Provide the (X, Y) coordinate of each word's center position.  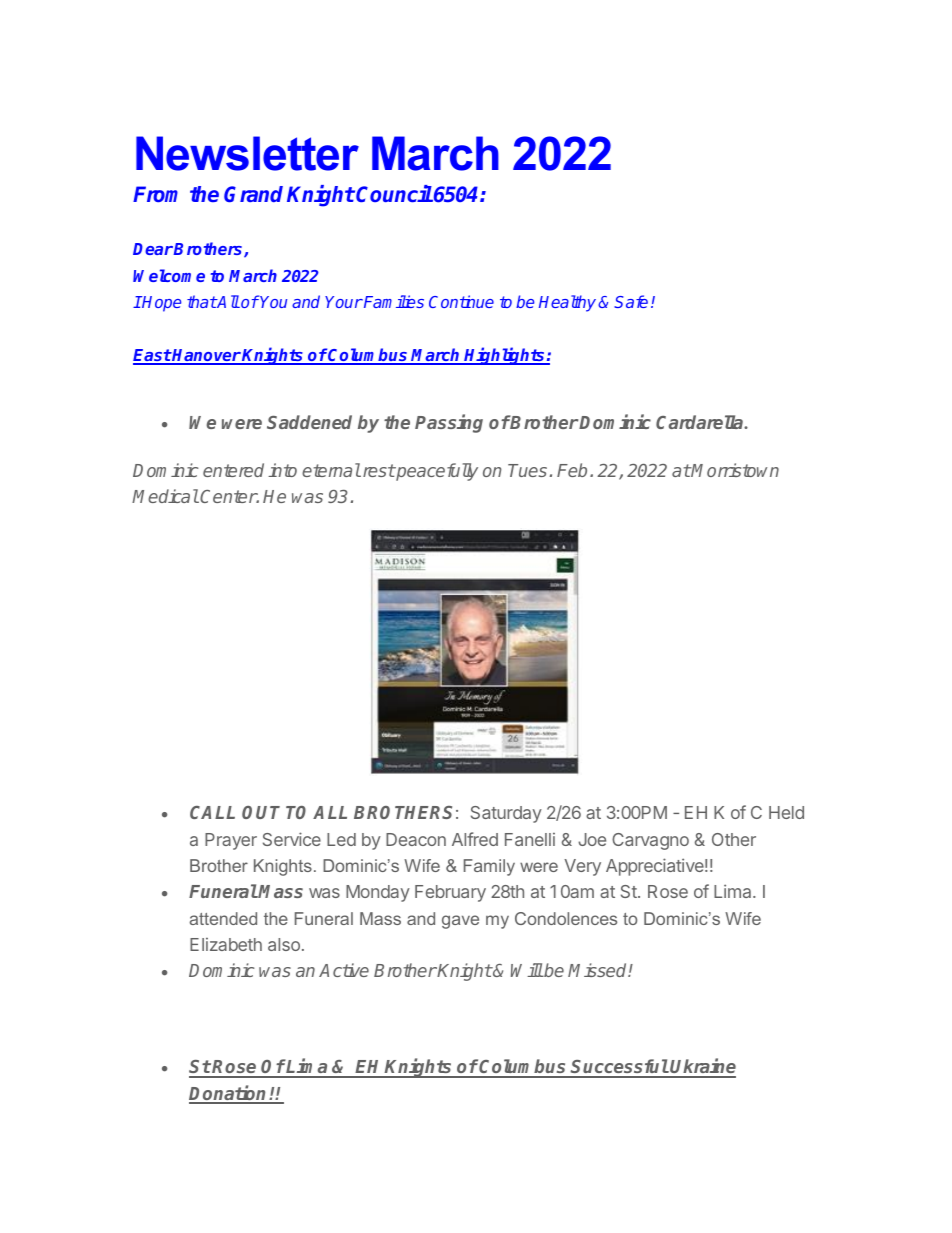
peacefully (436, 472)
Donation (229, 1094)
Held (786, 812)
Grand (253, 194)
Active (344, 970)
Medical (165, 496)
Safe (631, 301)
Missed (598, 970)
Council (394, 193)
